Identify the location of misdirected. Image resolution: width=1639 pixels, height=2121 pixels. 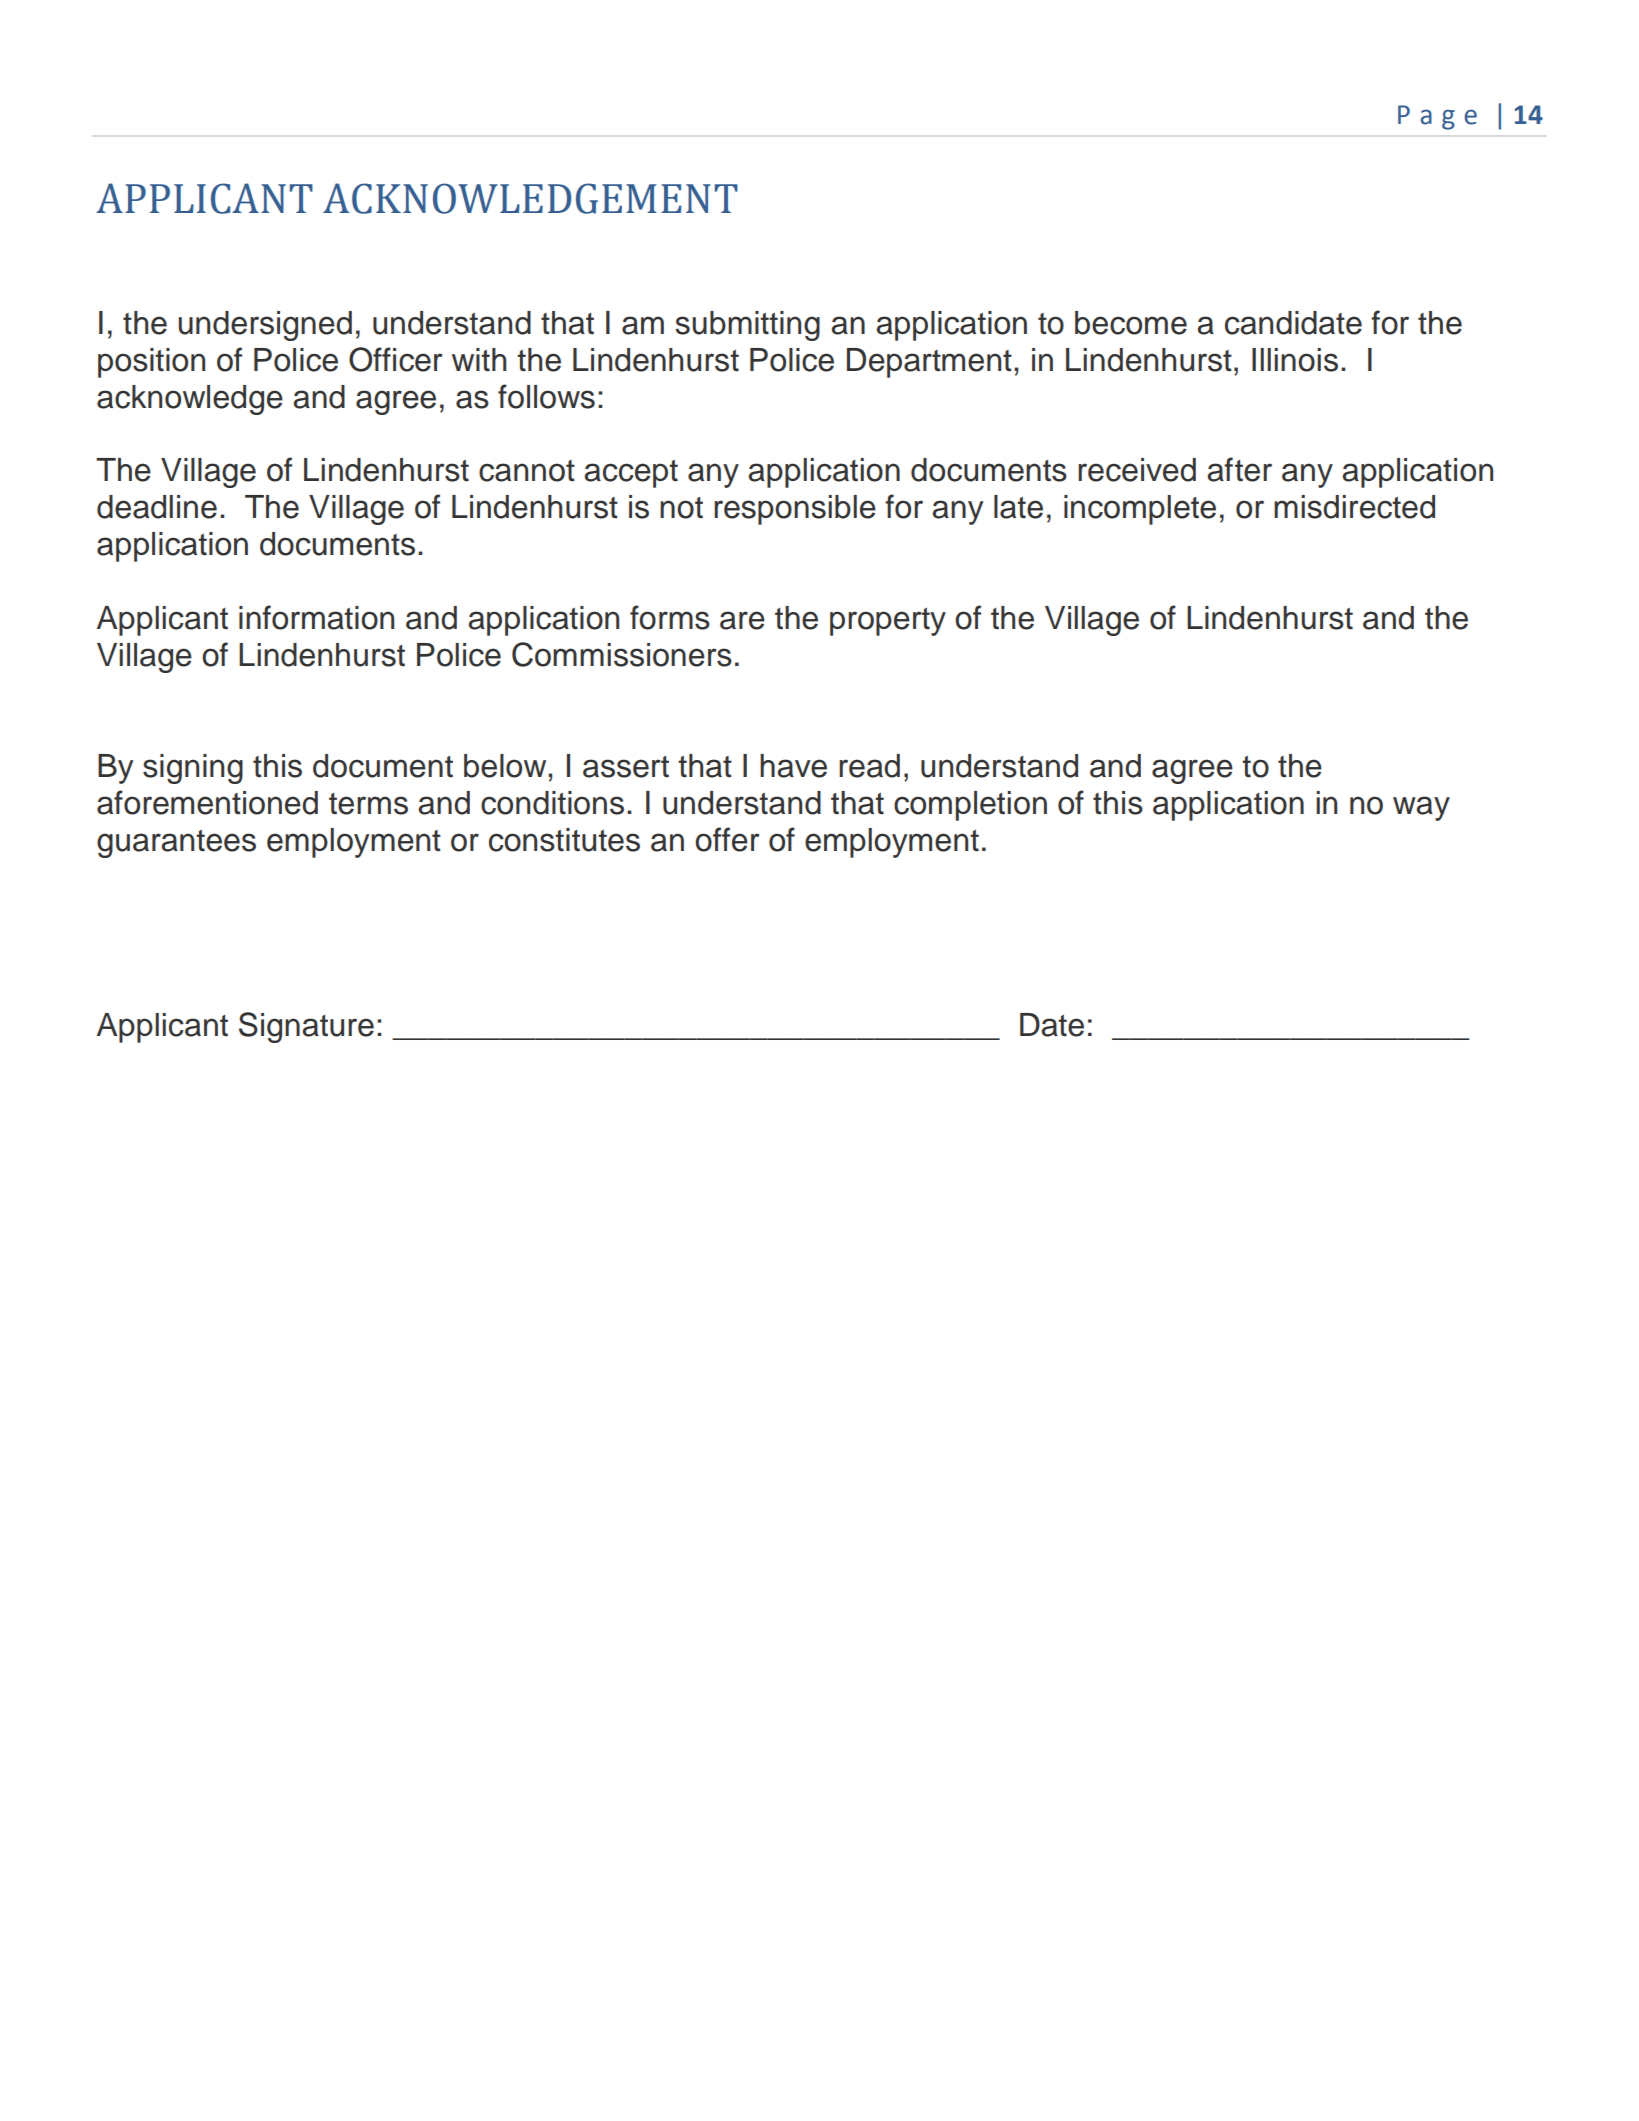
(1354, 507).
